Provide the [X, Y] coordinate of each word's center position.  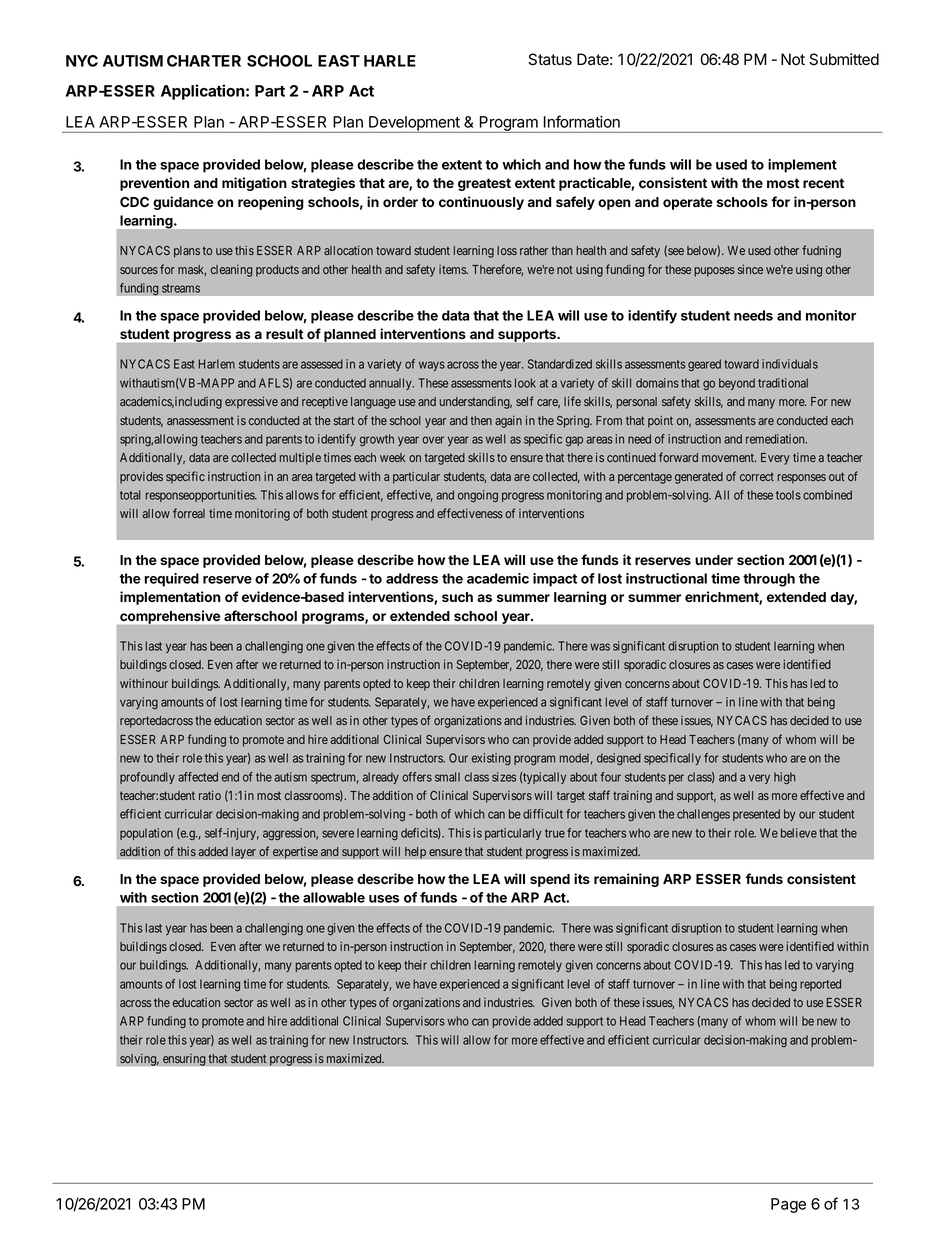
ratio [210, 795]
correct [757, 476]
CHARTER [204, 61]
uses [384, 899]
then [481, 420]
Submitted [844, 59]
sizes [504, 777]
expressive [251, 402]
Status [550, 59]
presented [756, 815]
